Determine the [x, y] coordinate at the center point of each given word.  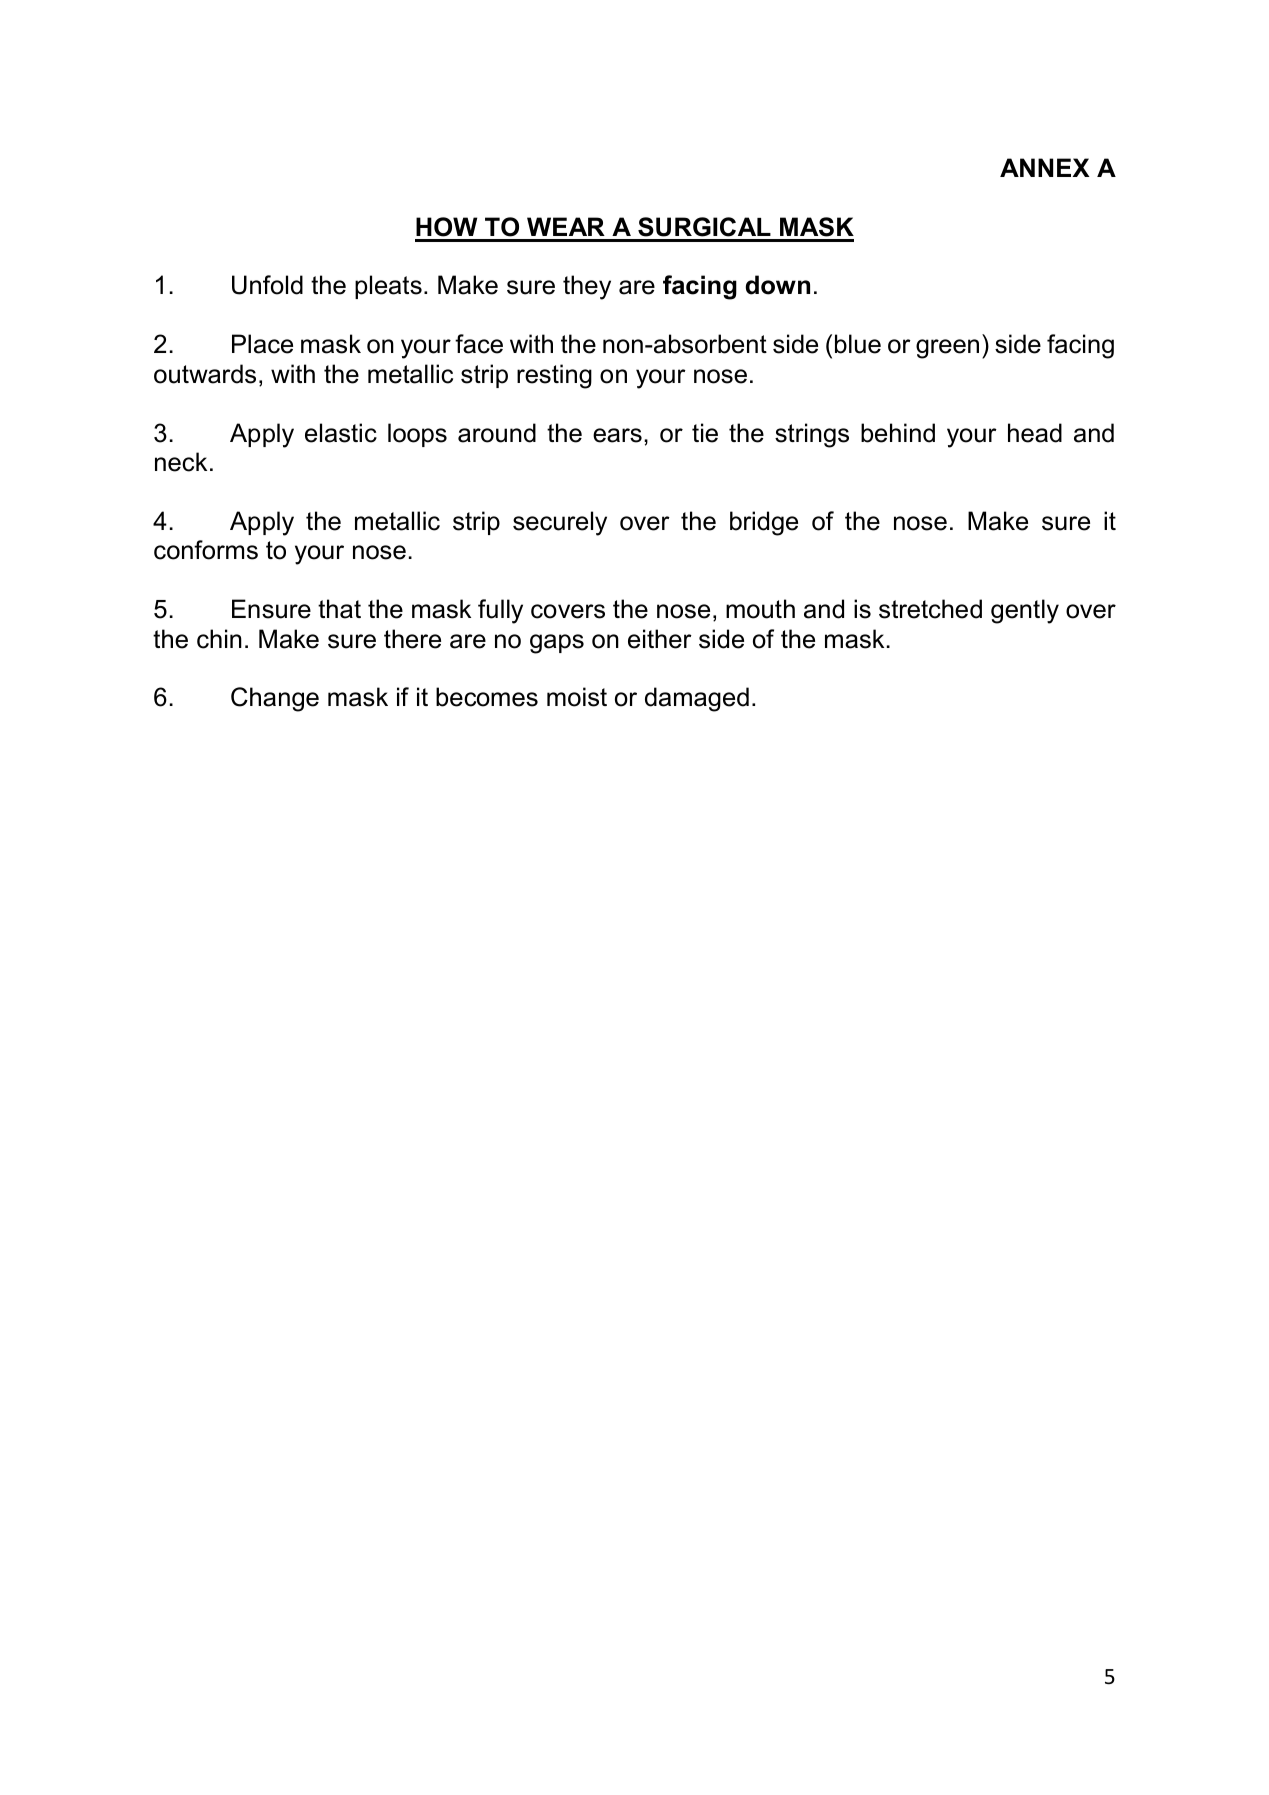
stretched [930, 609]
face [479, 344]
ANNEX [1045, 167]
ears [617, 435]
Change [275, 699]
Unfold [267, 285]
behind [898, 433]
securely [560, 523]
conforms [206, 550]
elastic [341, 433]
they [587, 287]
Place [262, 344]
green [947, 349]
